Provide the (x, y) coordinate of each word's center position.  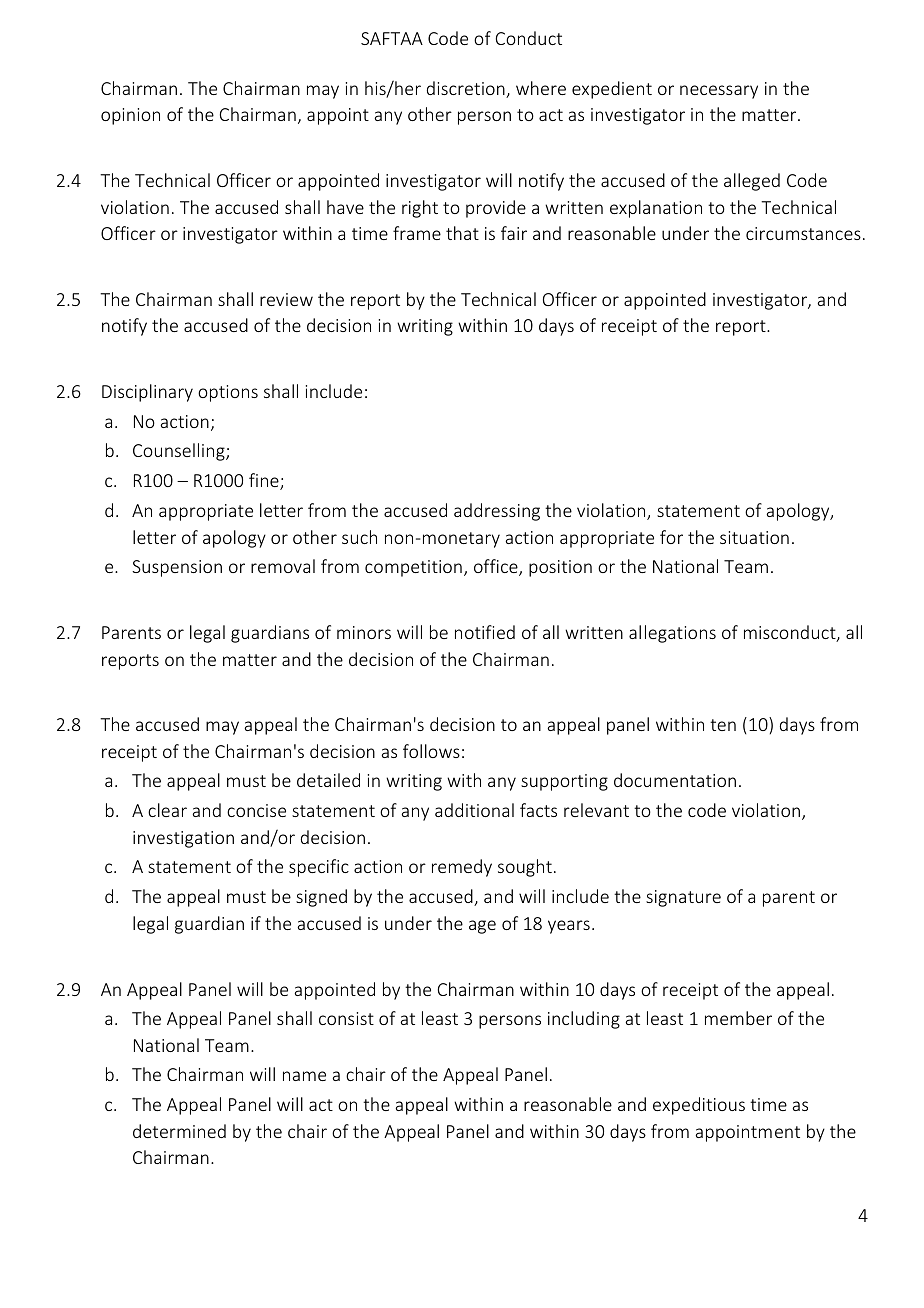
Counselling (180, 452)
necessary (719, 92)
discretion (467, 89)
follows (431, 751)
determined (179, 1131)
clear (167, 810)
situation (754, 537)
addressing (497, 512)
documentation (675, 780)
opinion (130, 116)
